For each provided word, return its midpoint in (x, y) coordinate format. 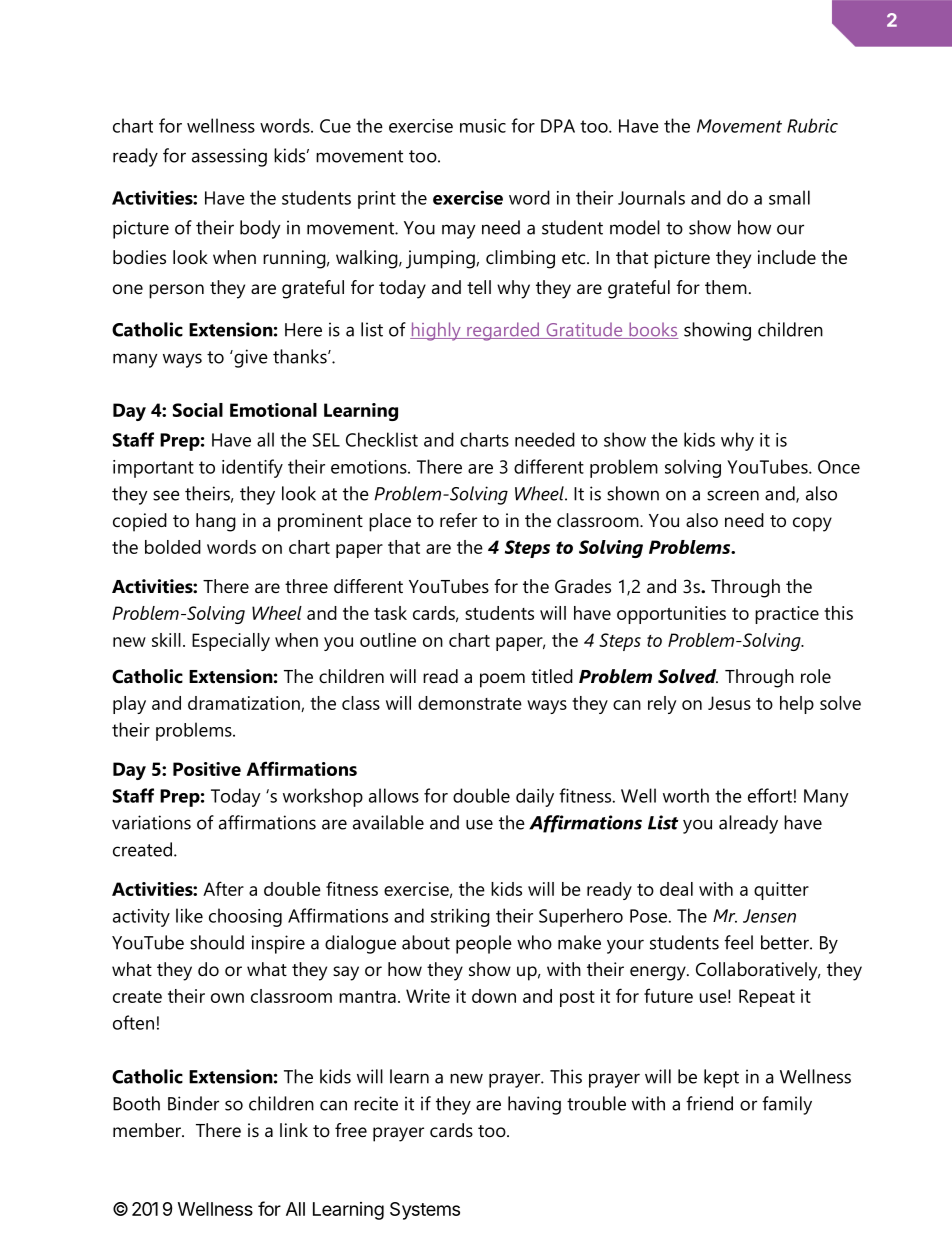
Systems (425, 1211)
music (483, 126)
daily (535, 797)
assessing (229, 157)
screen (733, 495)
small (789, 197)
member (148, 1130)
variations (151, 822)
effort (770, 795)
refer (458, 520)
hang (216, 522)
